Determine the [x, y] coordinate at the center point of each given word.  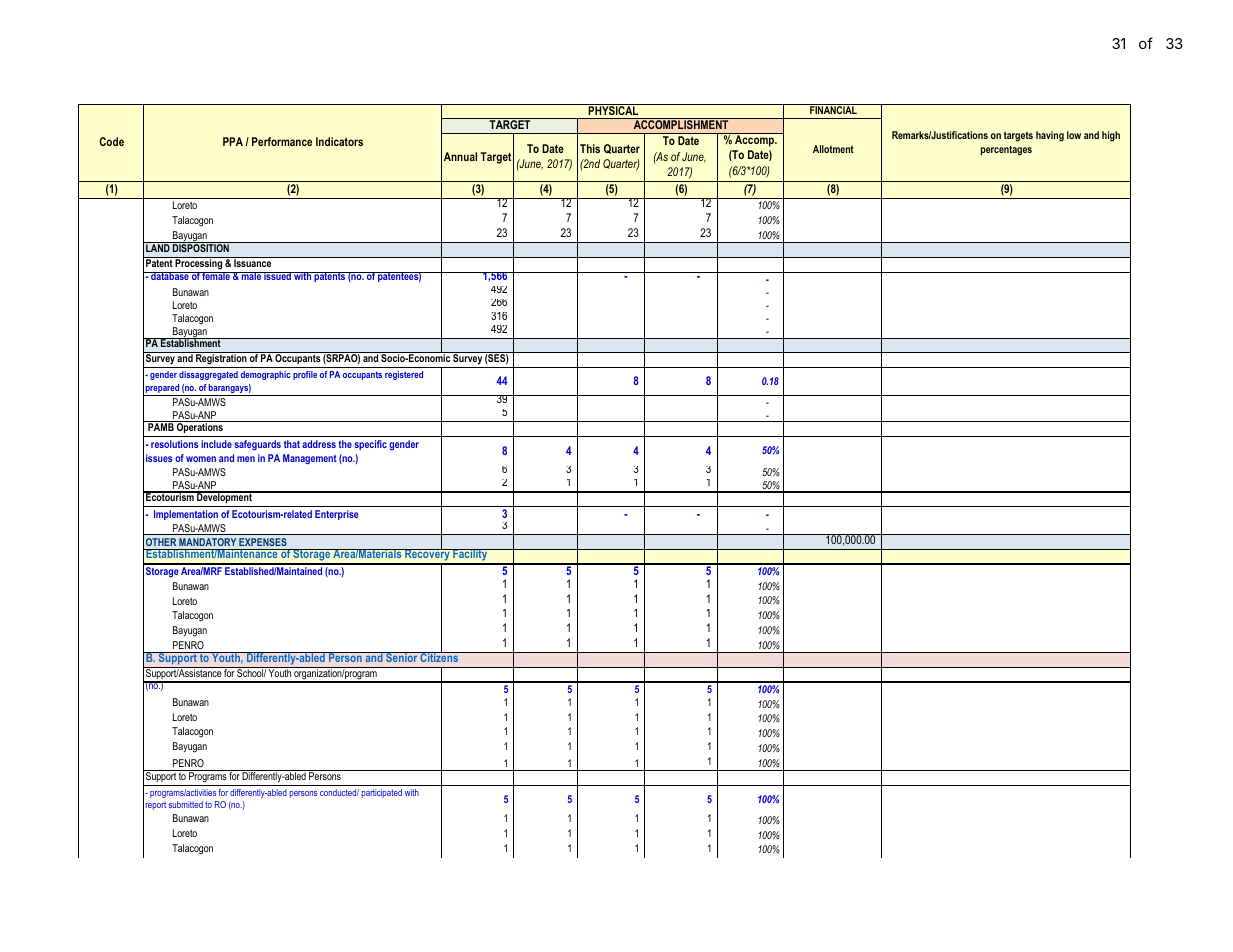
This [590, 148]
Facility [470, 556]
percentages [1006, 151]
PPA [233, 141]
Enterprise [336, 515]
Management [310, 459]
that [292, 444]
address [319, 444]
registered [404, 375]
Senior [402, 657]
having [1050, 136]
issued [277, 276]
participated [382, 793]
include [216, 444]
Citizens [440, 656]
